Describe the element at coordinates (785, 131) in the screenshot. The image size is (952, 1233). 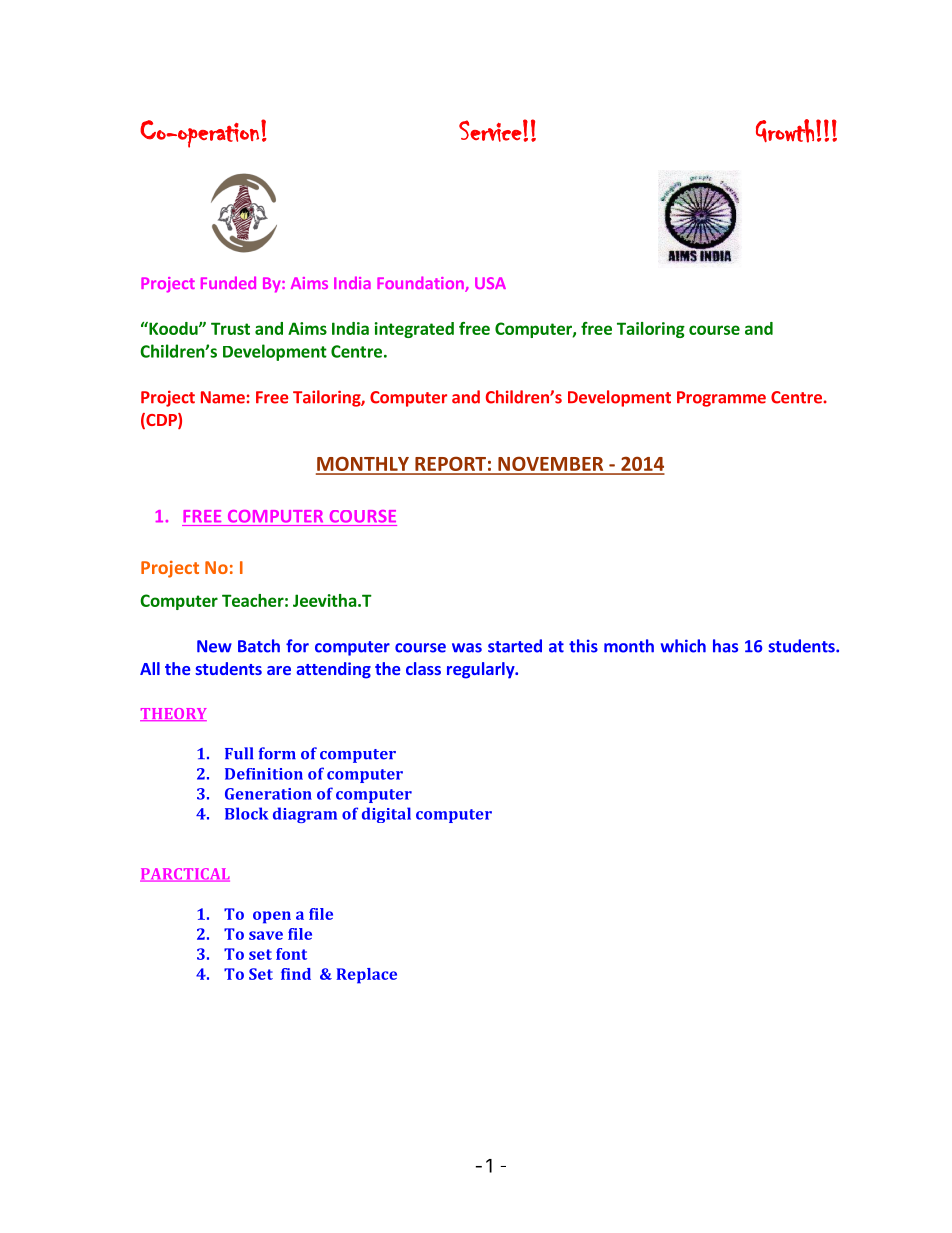
I see `Growth` at that location.
